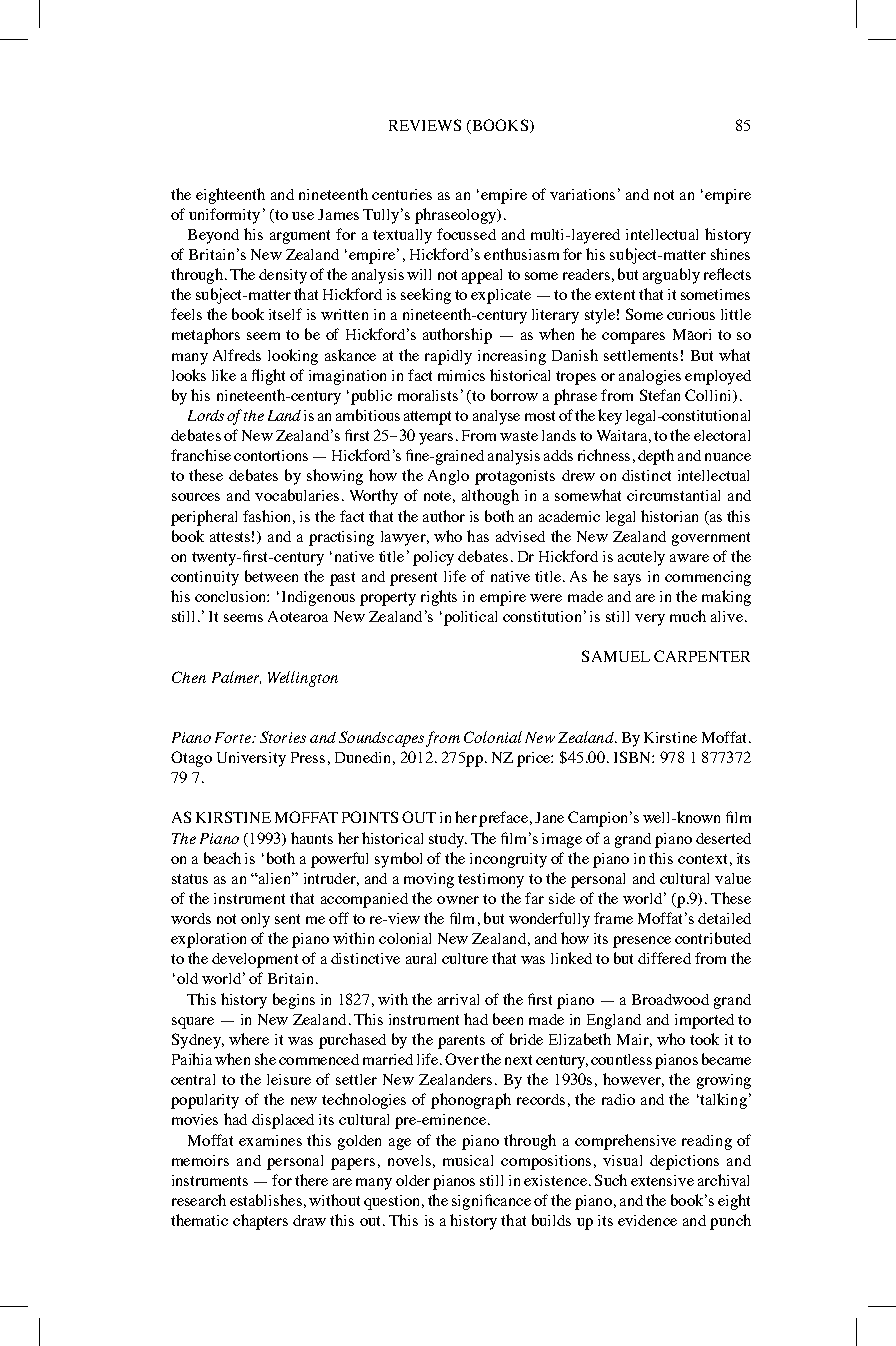 The image size is (896, 1346). What do you see at coordinates (447, 840) in the screenshot?
I see `study` at bounding box center [447, 840].
